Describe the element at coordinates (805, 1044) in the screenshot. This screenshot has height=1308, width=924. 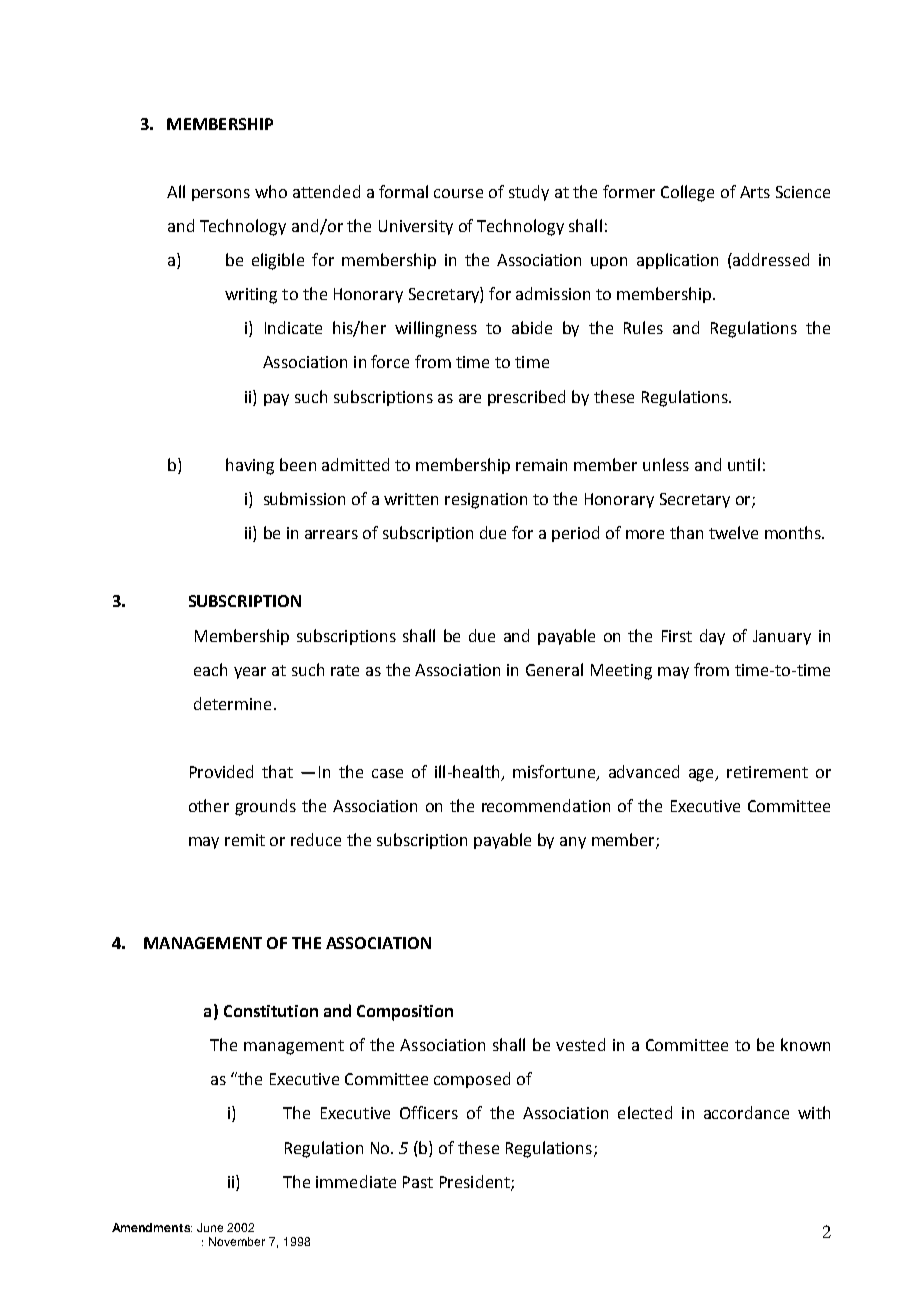
I see `known` at that location.
